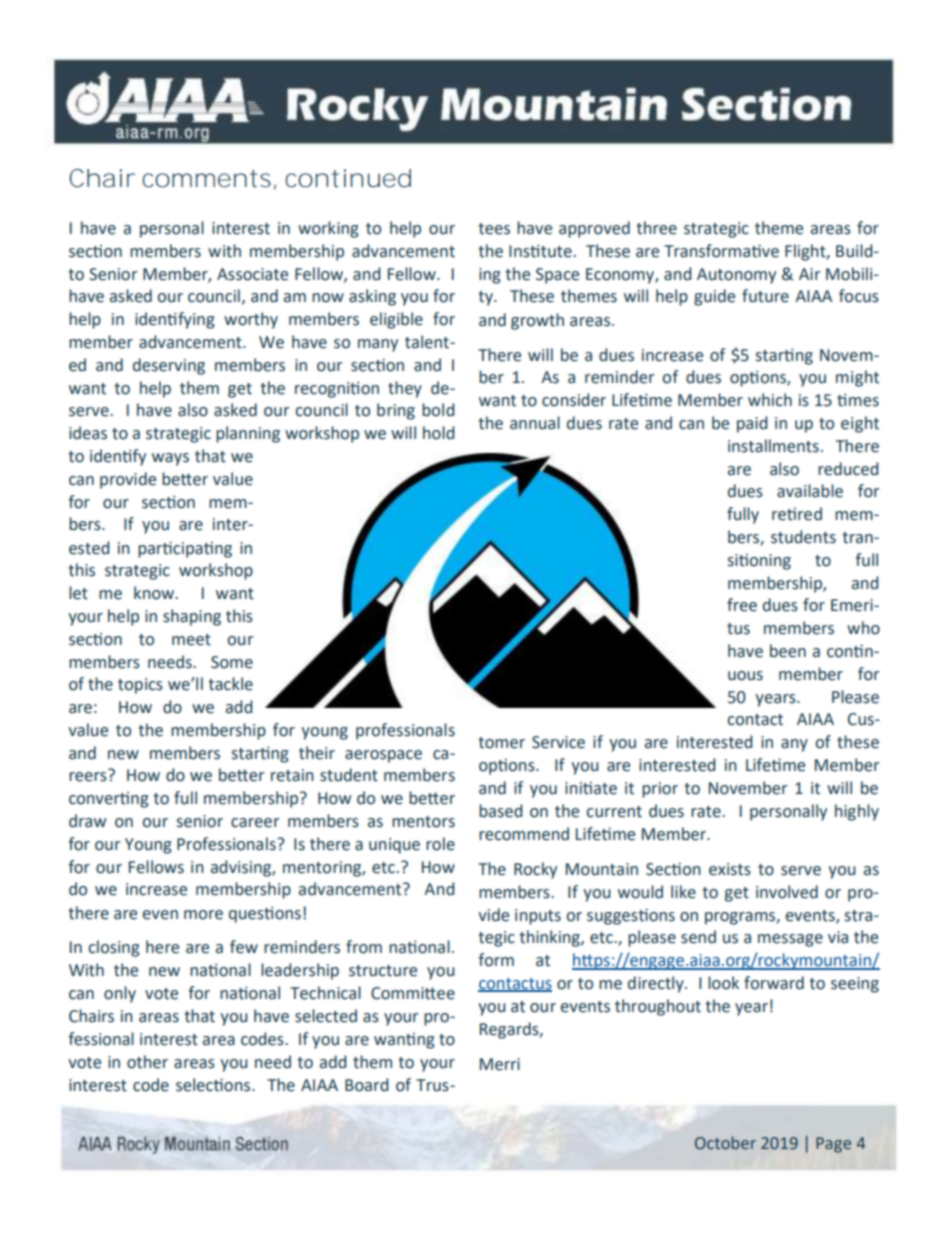 Image resolution: width=952 pixels, height=1233 pixels. What do you see at coordinates (140, 686) in the page?
I see `topics` at bounding box center [140, 686].
